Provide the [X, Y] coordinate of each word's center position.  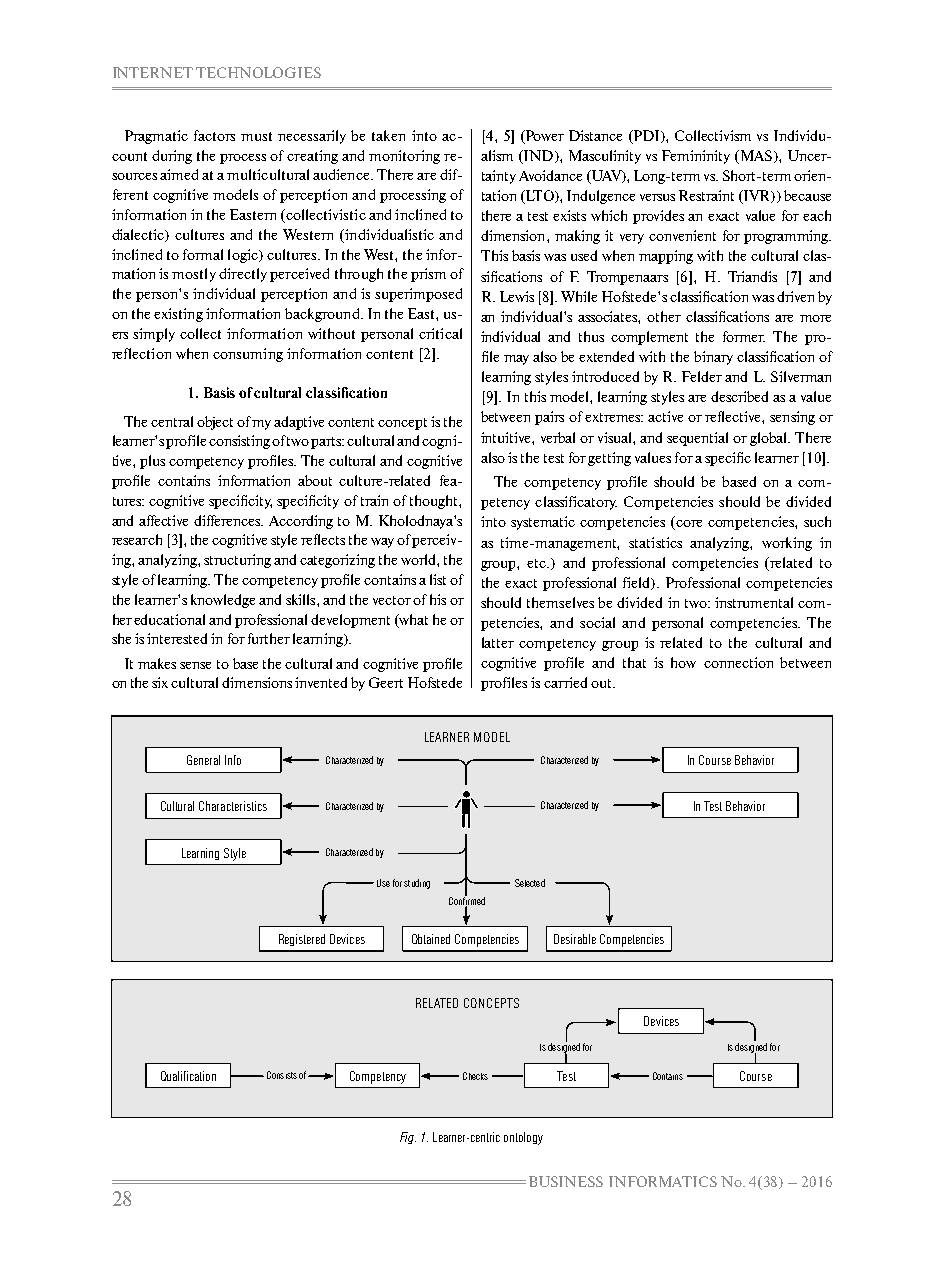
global [770, 439]
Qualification [188, 1076]
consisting [239, 442]
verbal [558, 437]
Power [544, 135]
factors [214, 135]
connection [738, 662]
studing [417, 884]
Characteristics [233, 806]
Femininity [696, 157]
